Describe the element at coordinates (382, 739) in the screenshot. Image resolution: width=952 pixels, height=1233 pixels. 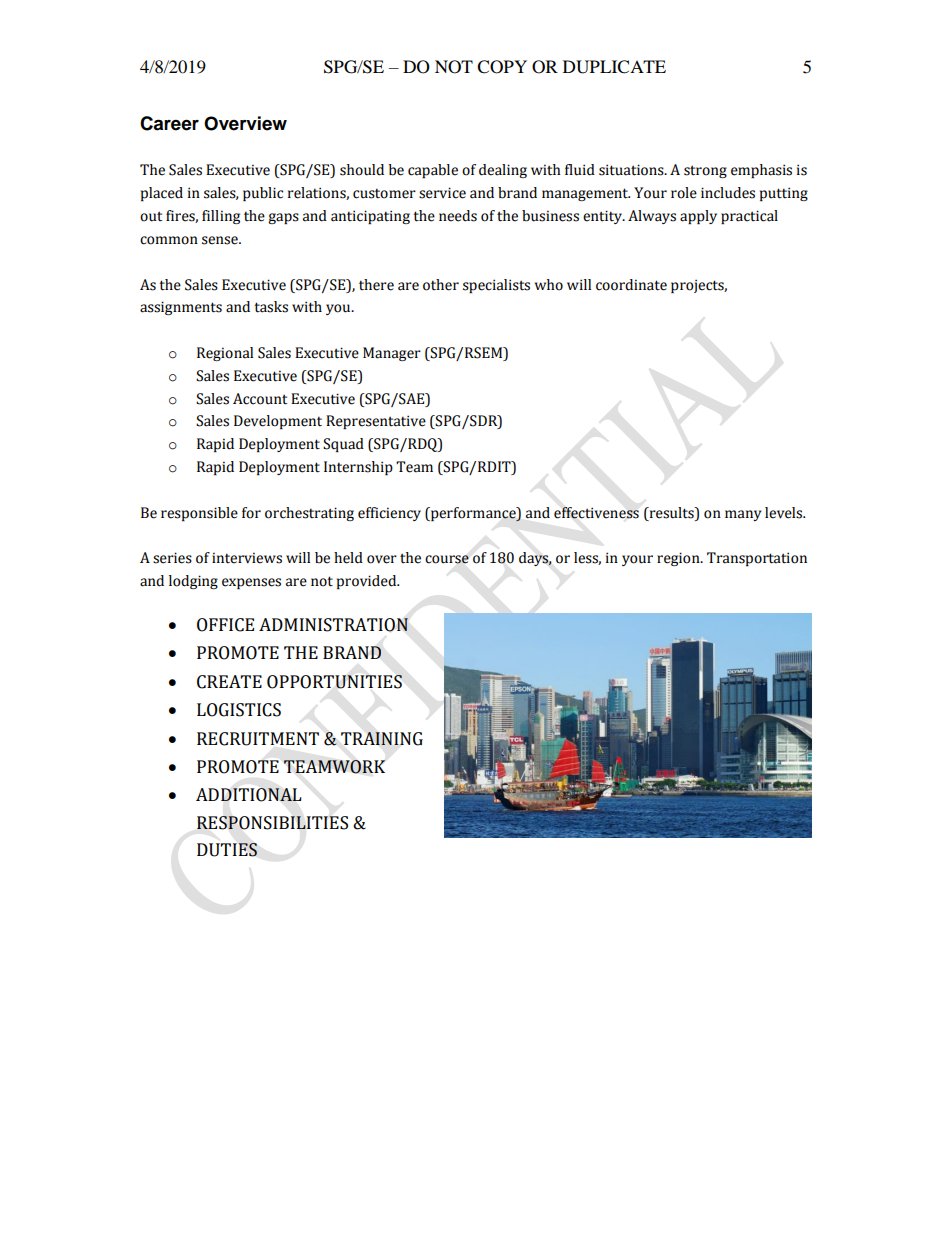
I see `TRAINING` at that location.
